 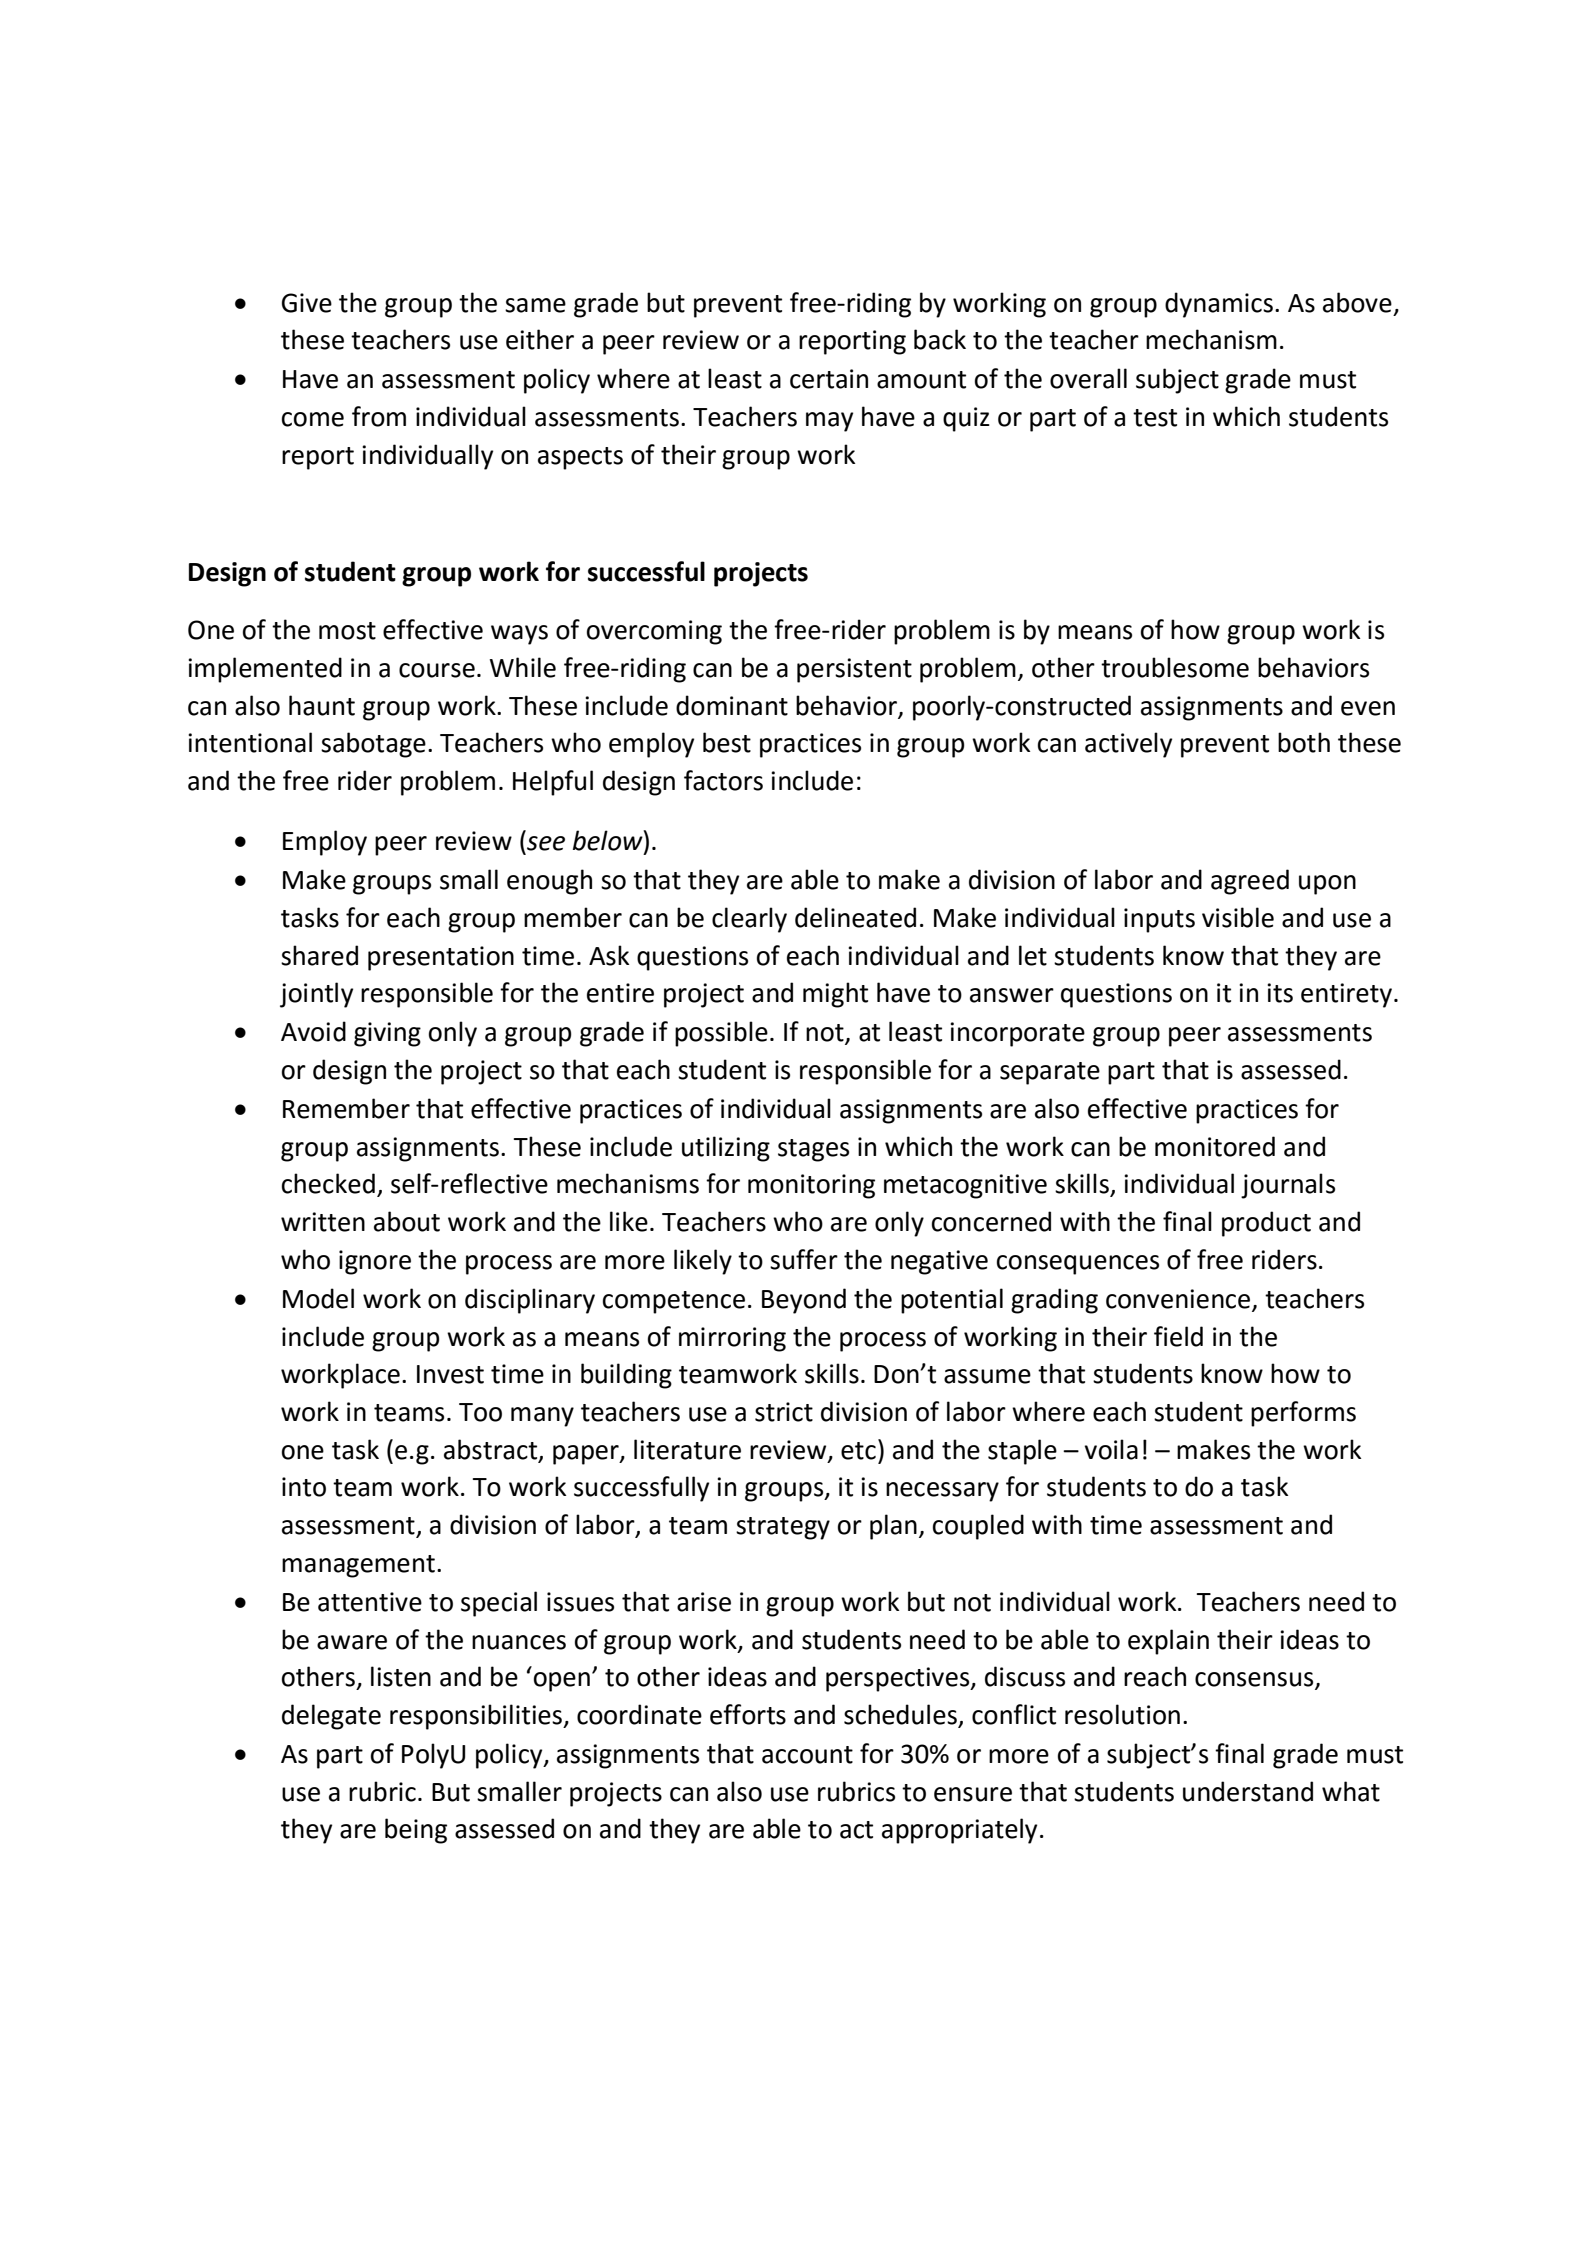 I want to click on agreed, so click(x=1250, y=882).
